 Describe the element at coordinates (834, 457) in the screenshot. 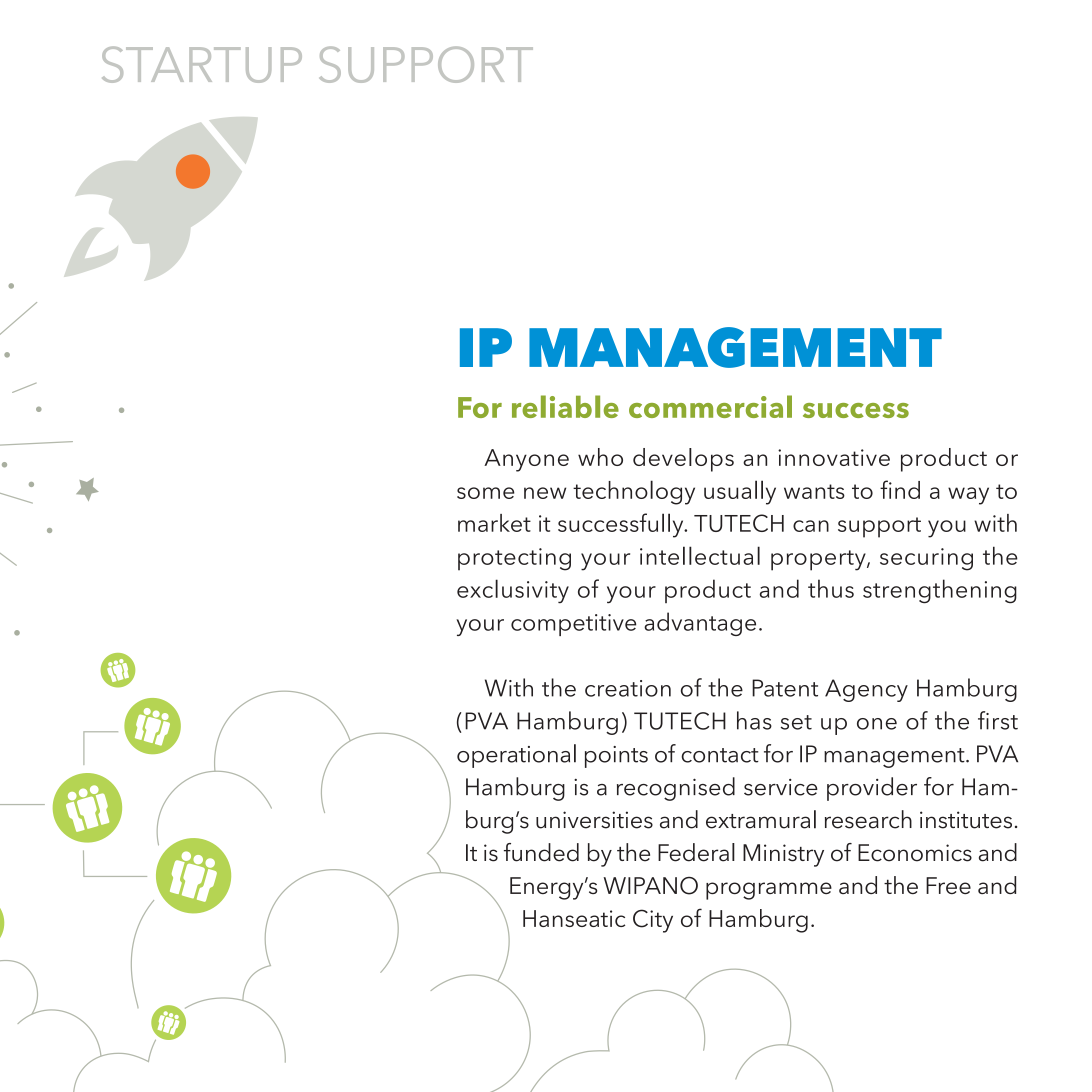

I see `innovative` at that location.
